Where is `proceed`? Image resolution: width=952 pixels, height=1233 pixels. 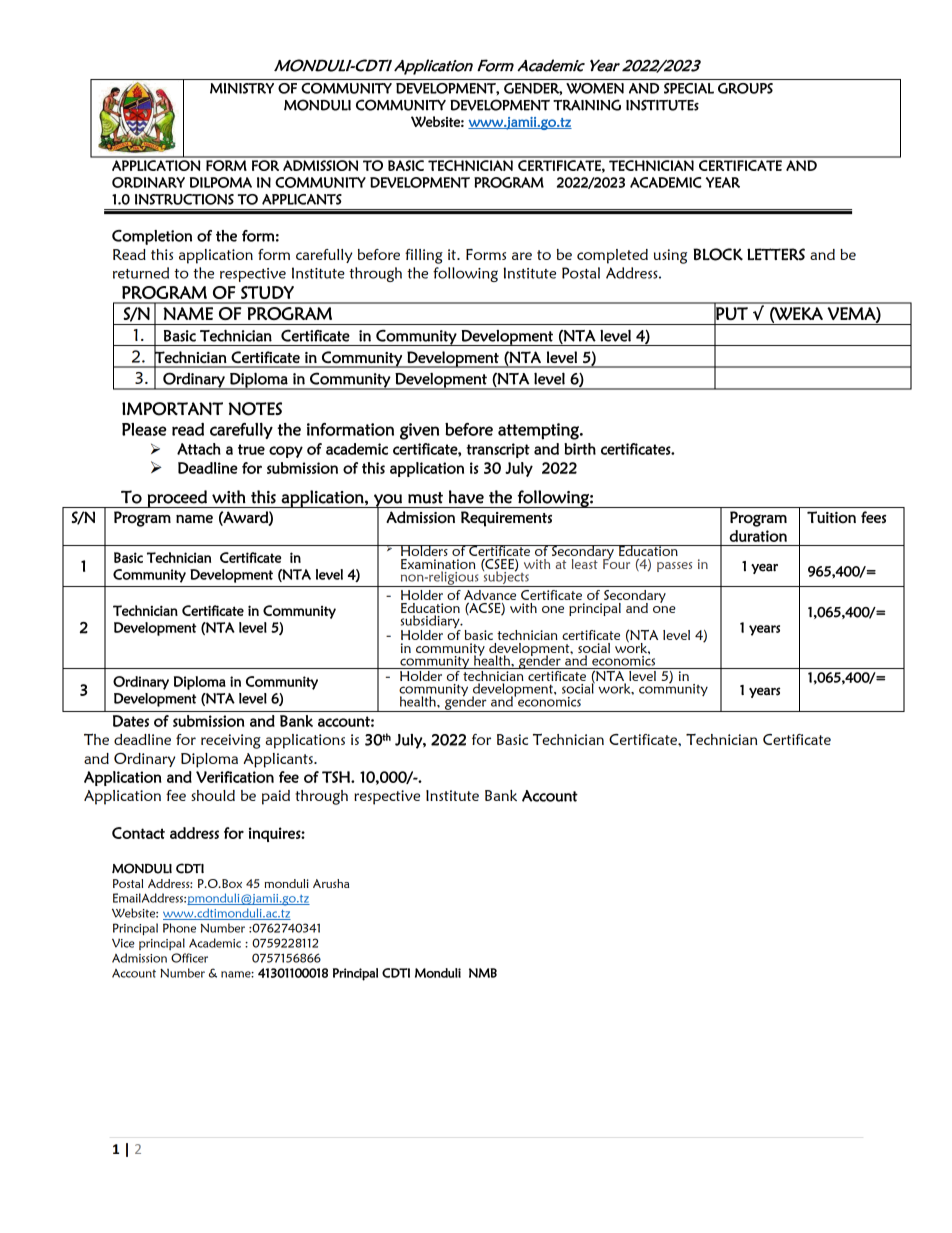
proceed is located at coordinates (177, 499).
